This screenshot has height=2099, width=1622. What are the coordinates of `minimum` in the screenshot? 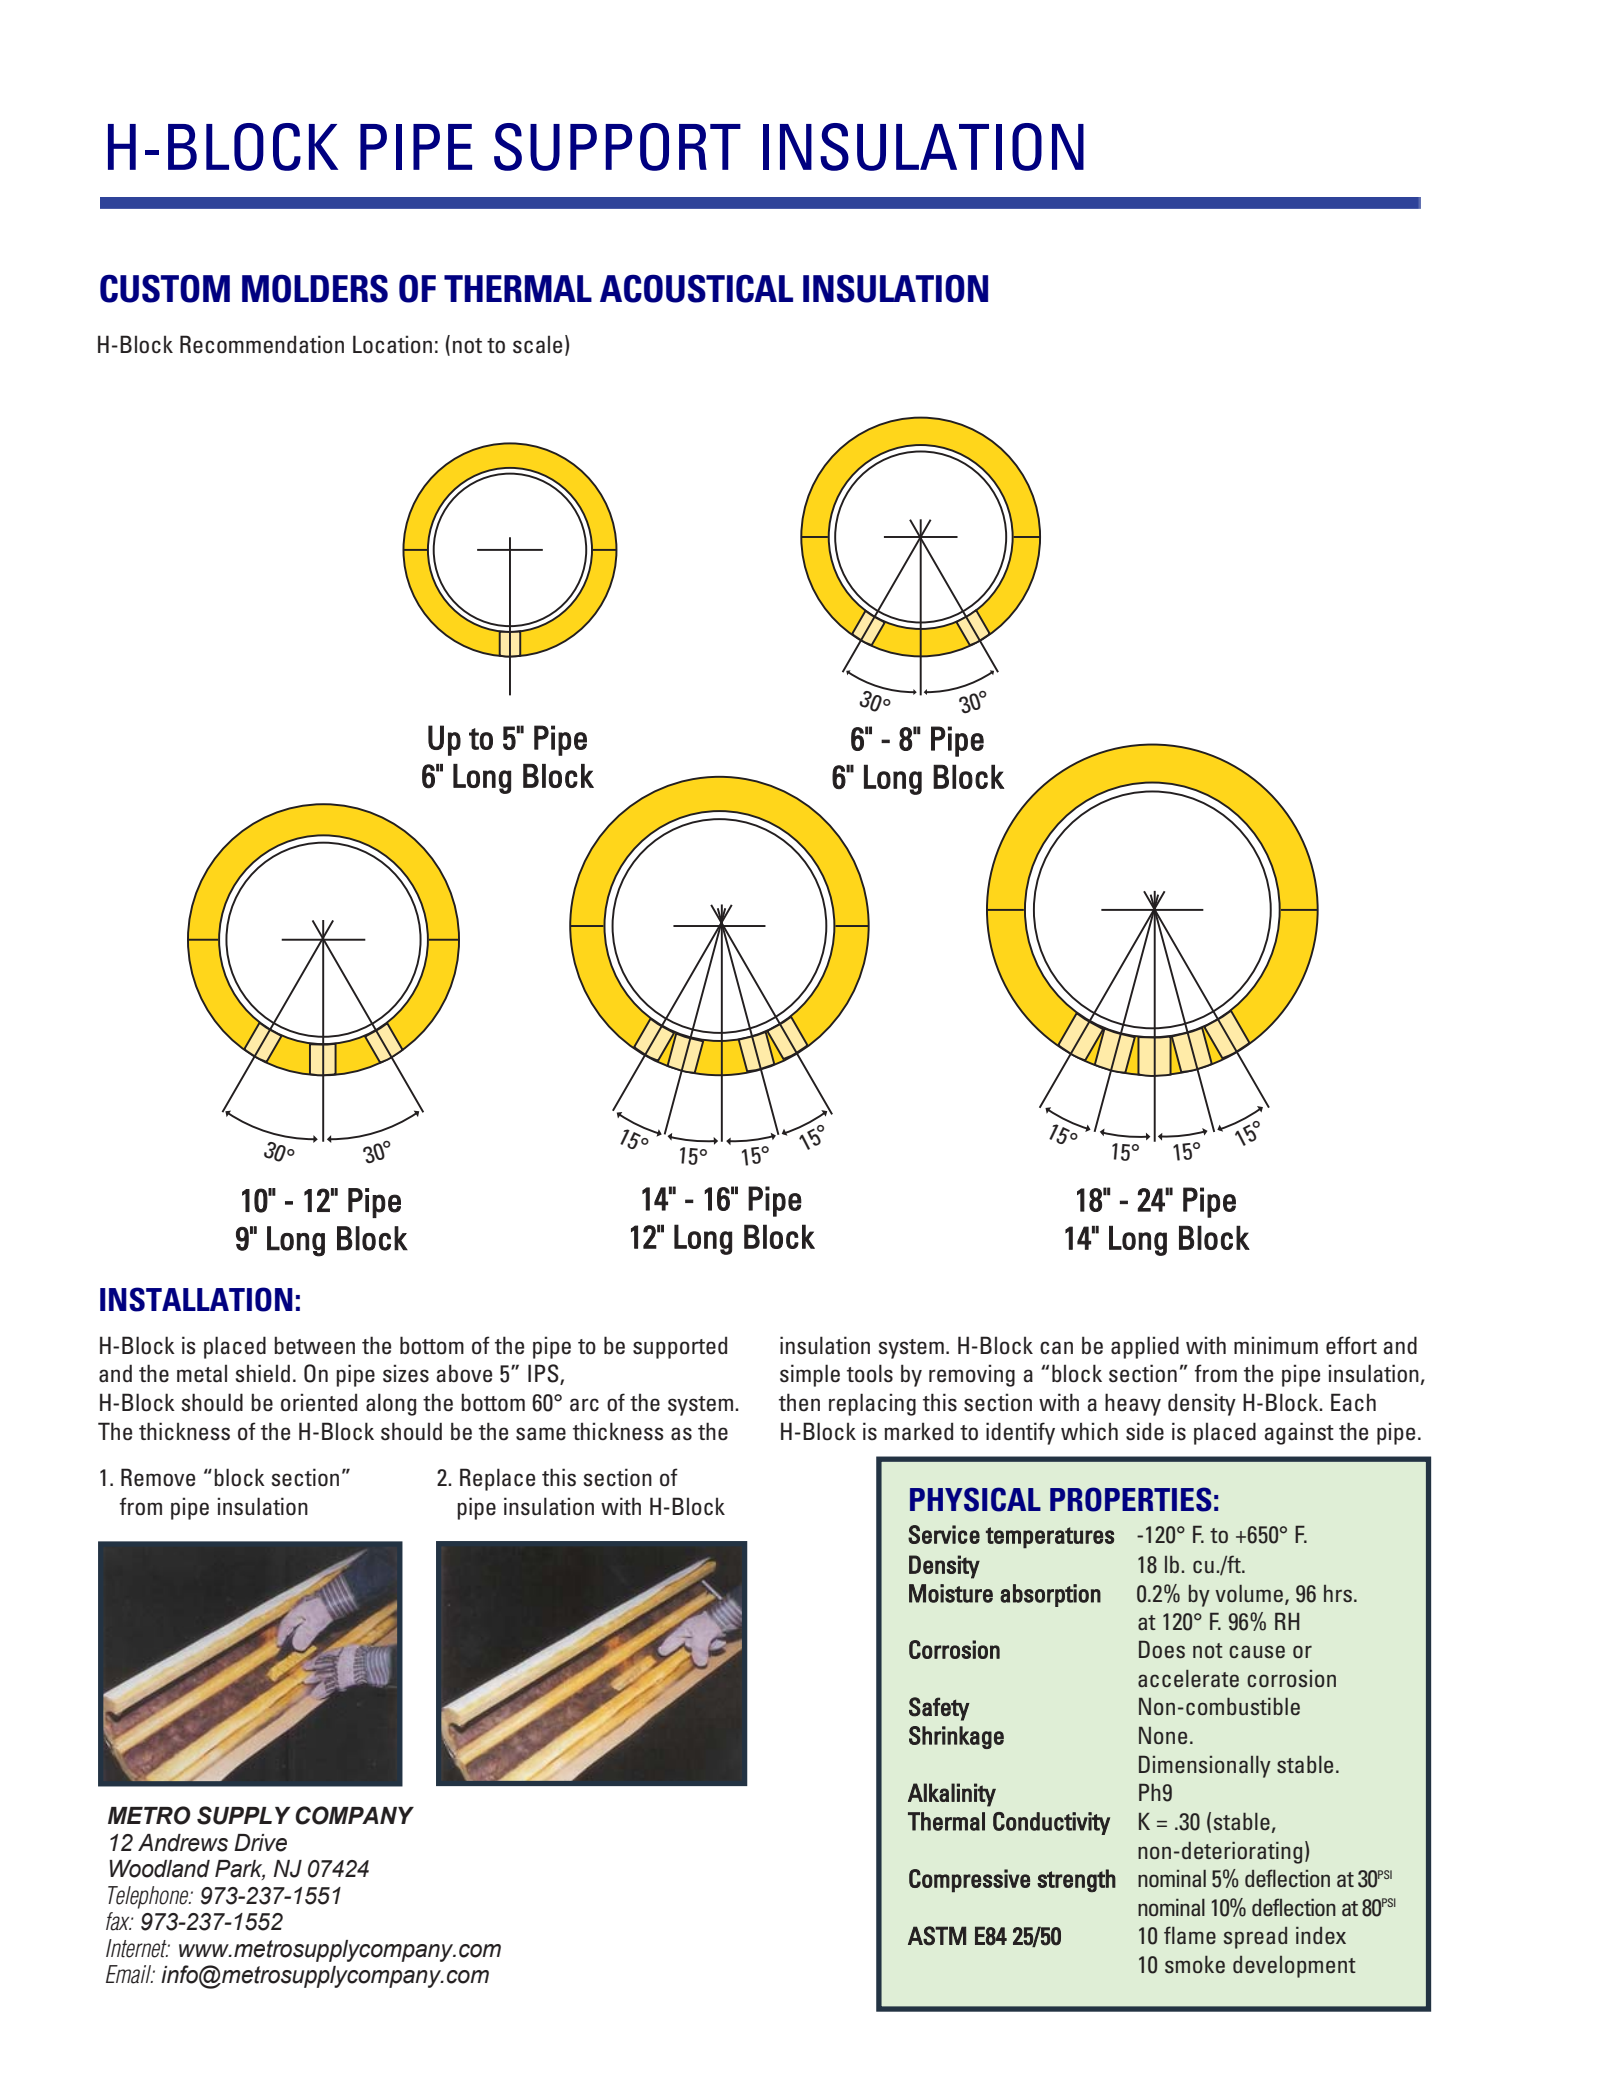 It's located at (1276, 1345).
